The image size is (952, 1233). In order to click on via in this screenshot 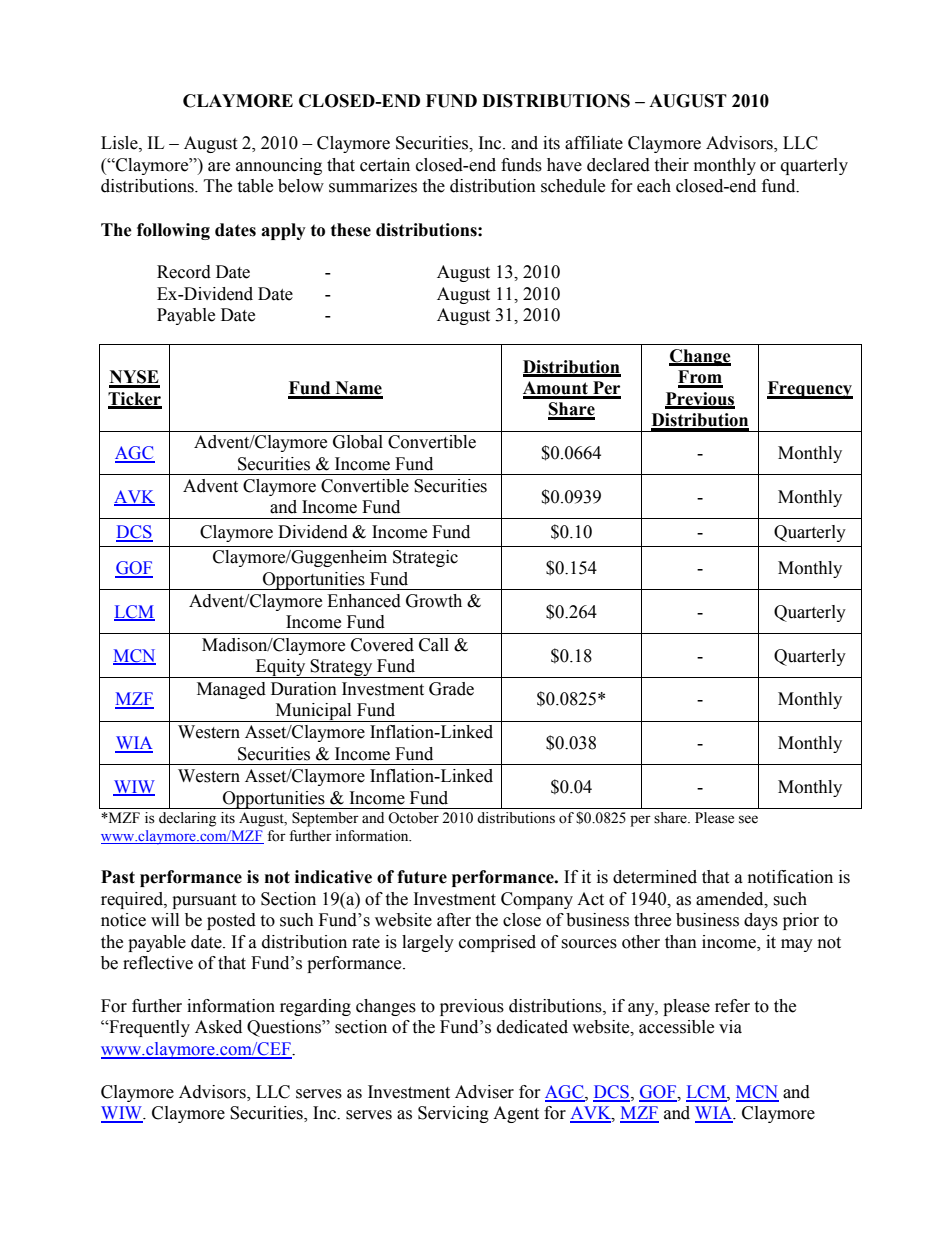, I will do `click(730, 1027)`.
